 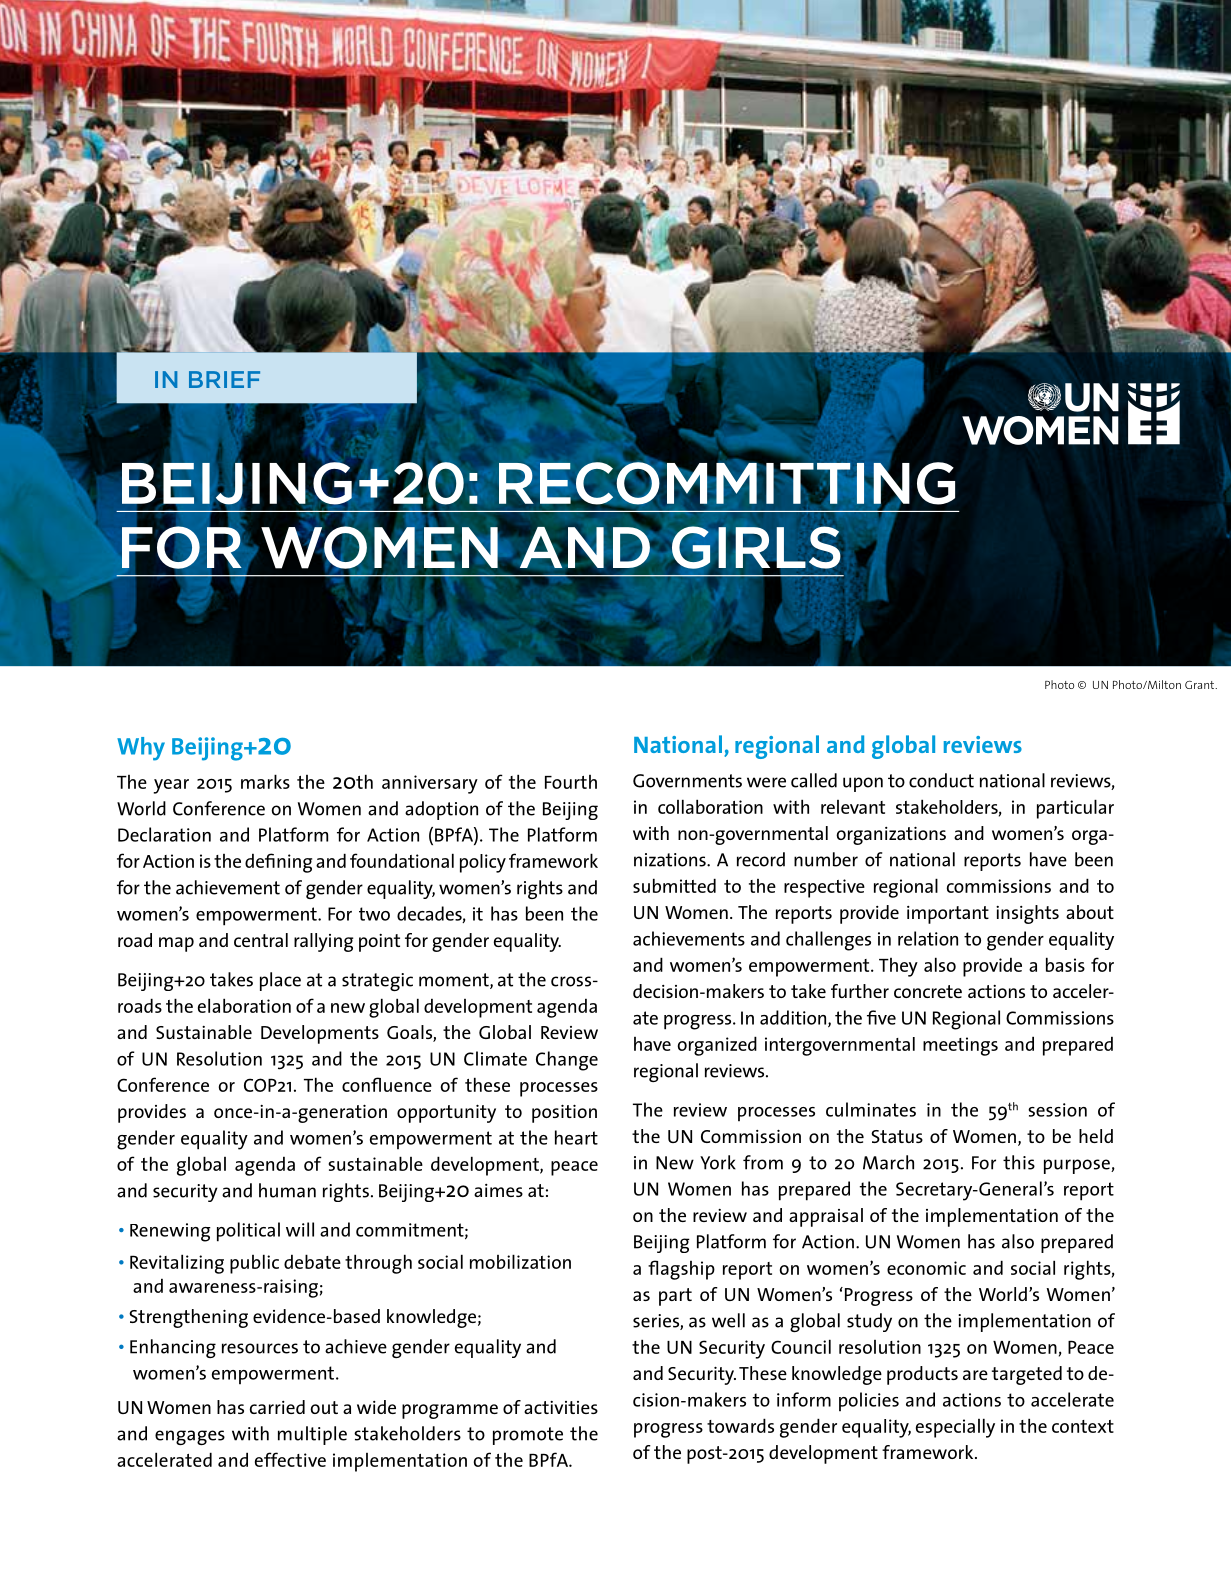 I want to click on carried, so click(x=277, y=1407).
